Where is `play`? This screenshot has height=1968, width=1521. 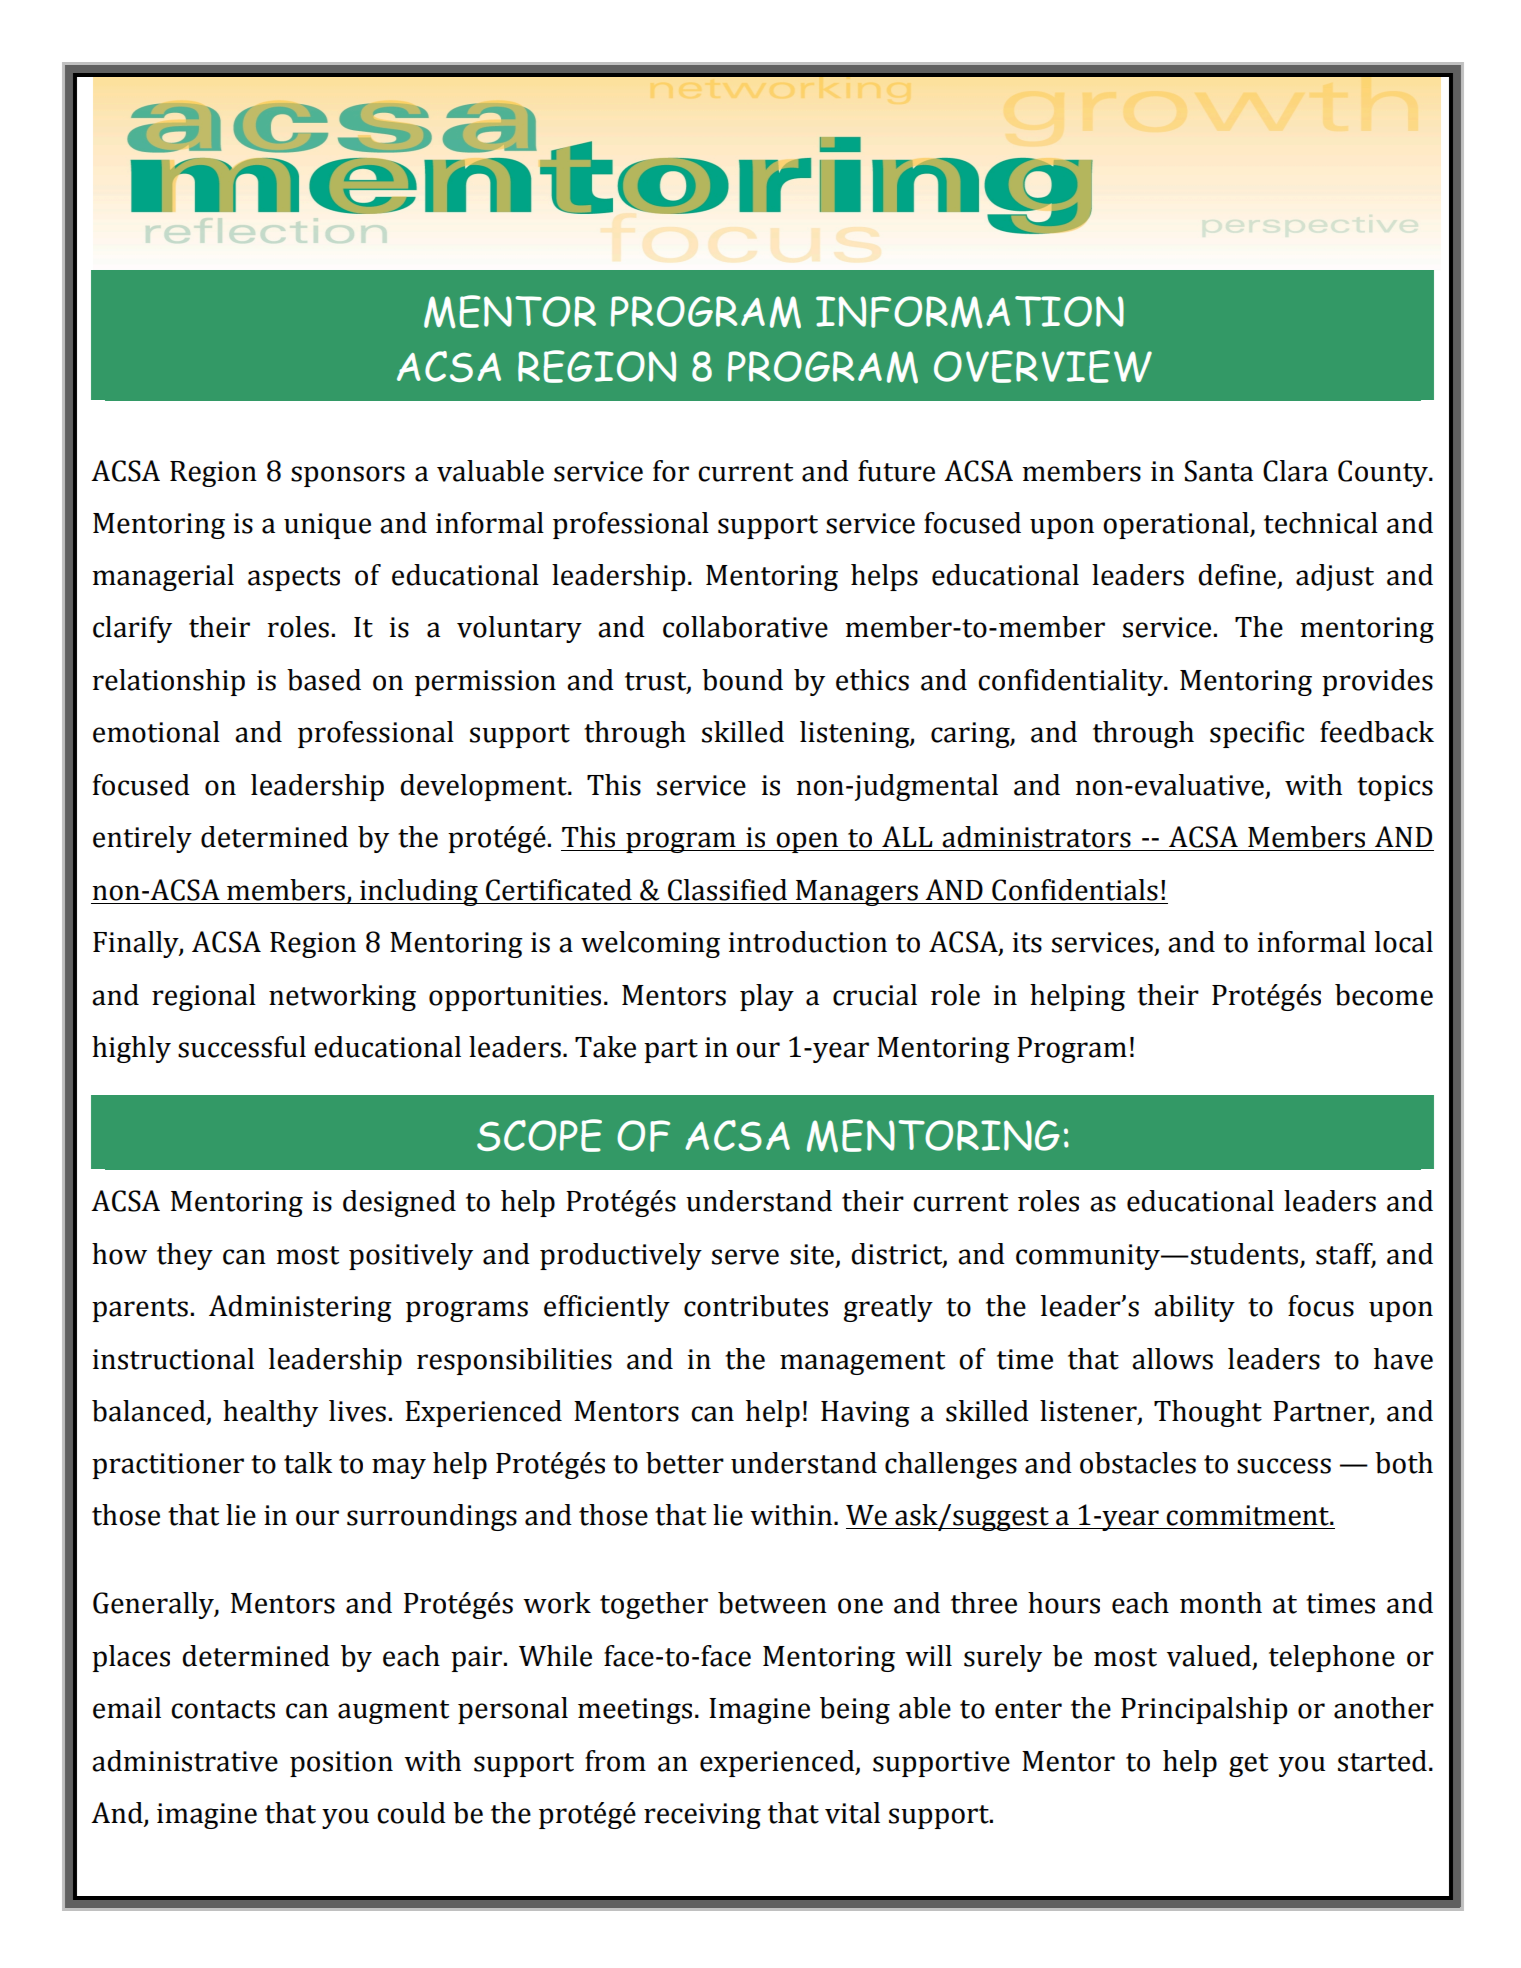 play is located at coordinates (767, 997).
